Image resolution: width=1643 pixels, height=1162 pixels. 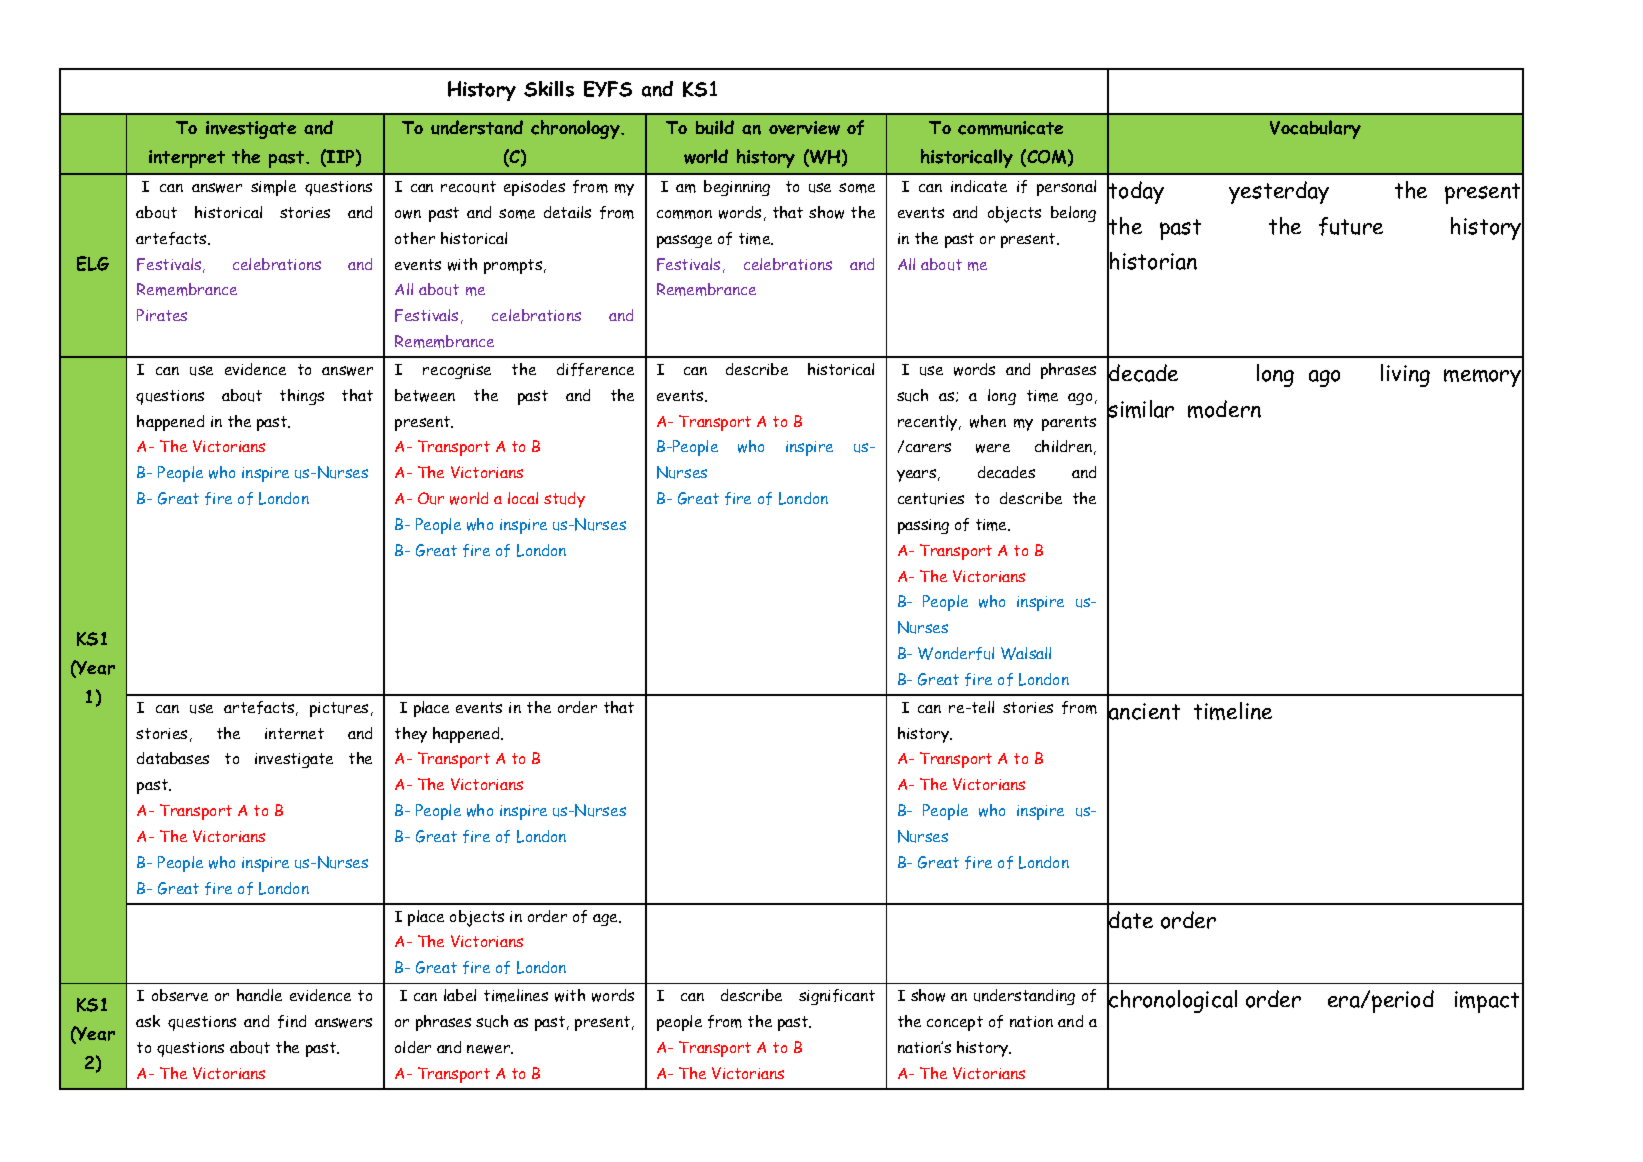 What do you see at coordinates (1487, 1002) in the screenshot?
I see `impact` at bounding box center [1487, 1002].
